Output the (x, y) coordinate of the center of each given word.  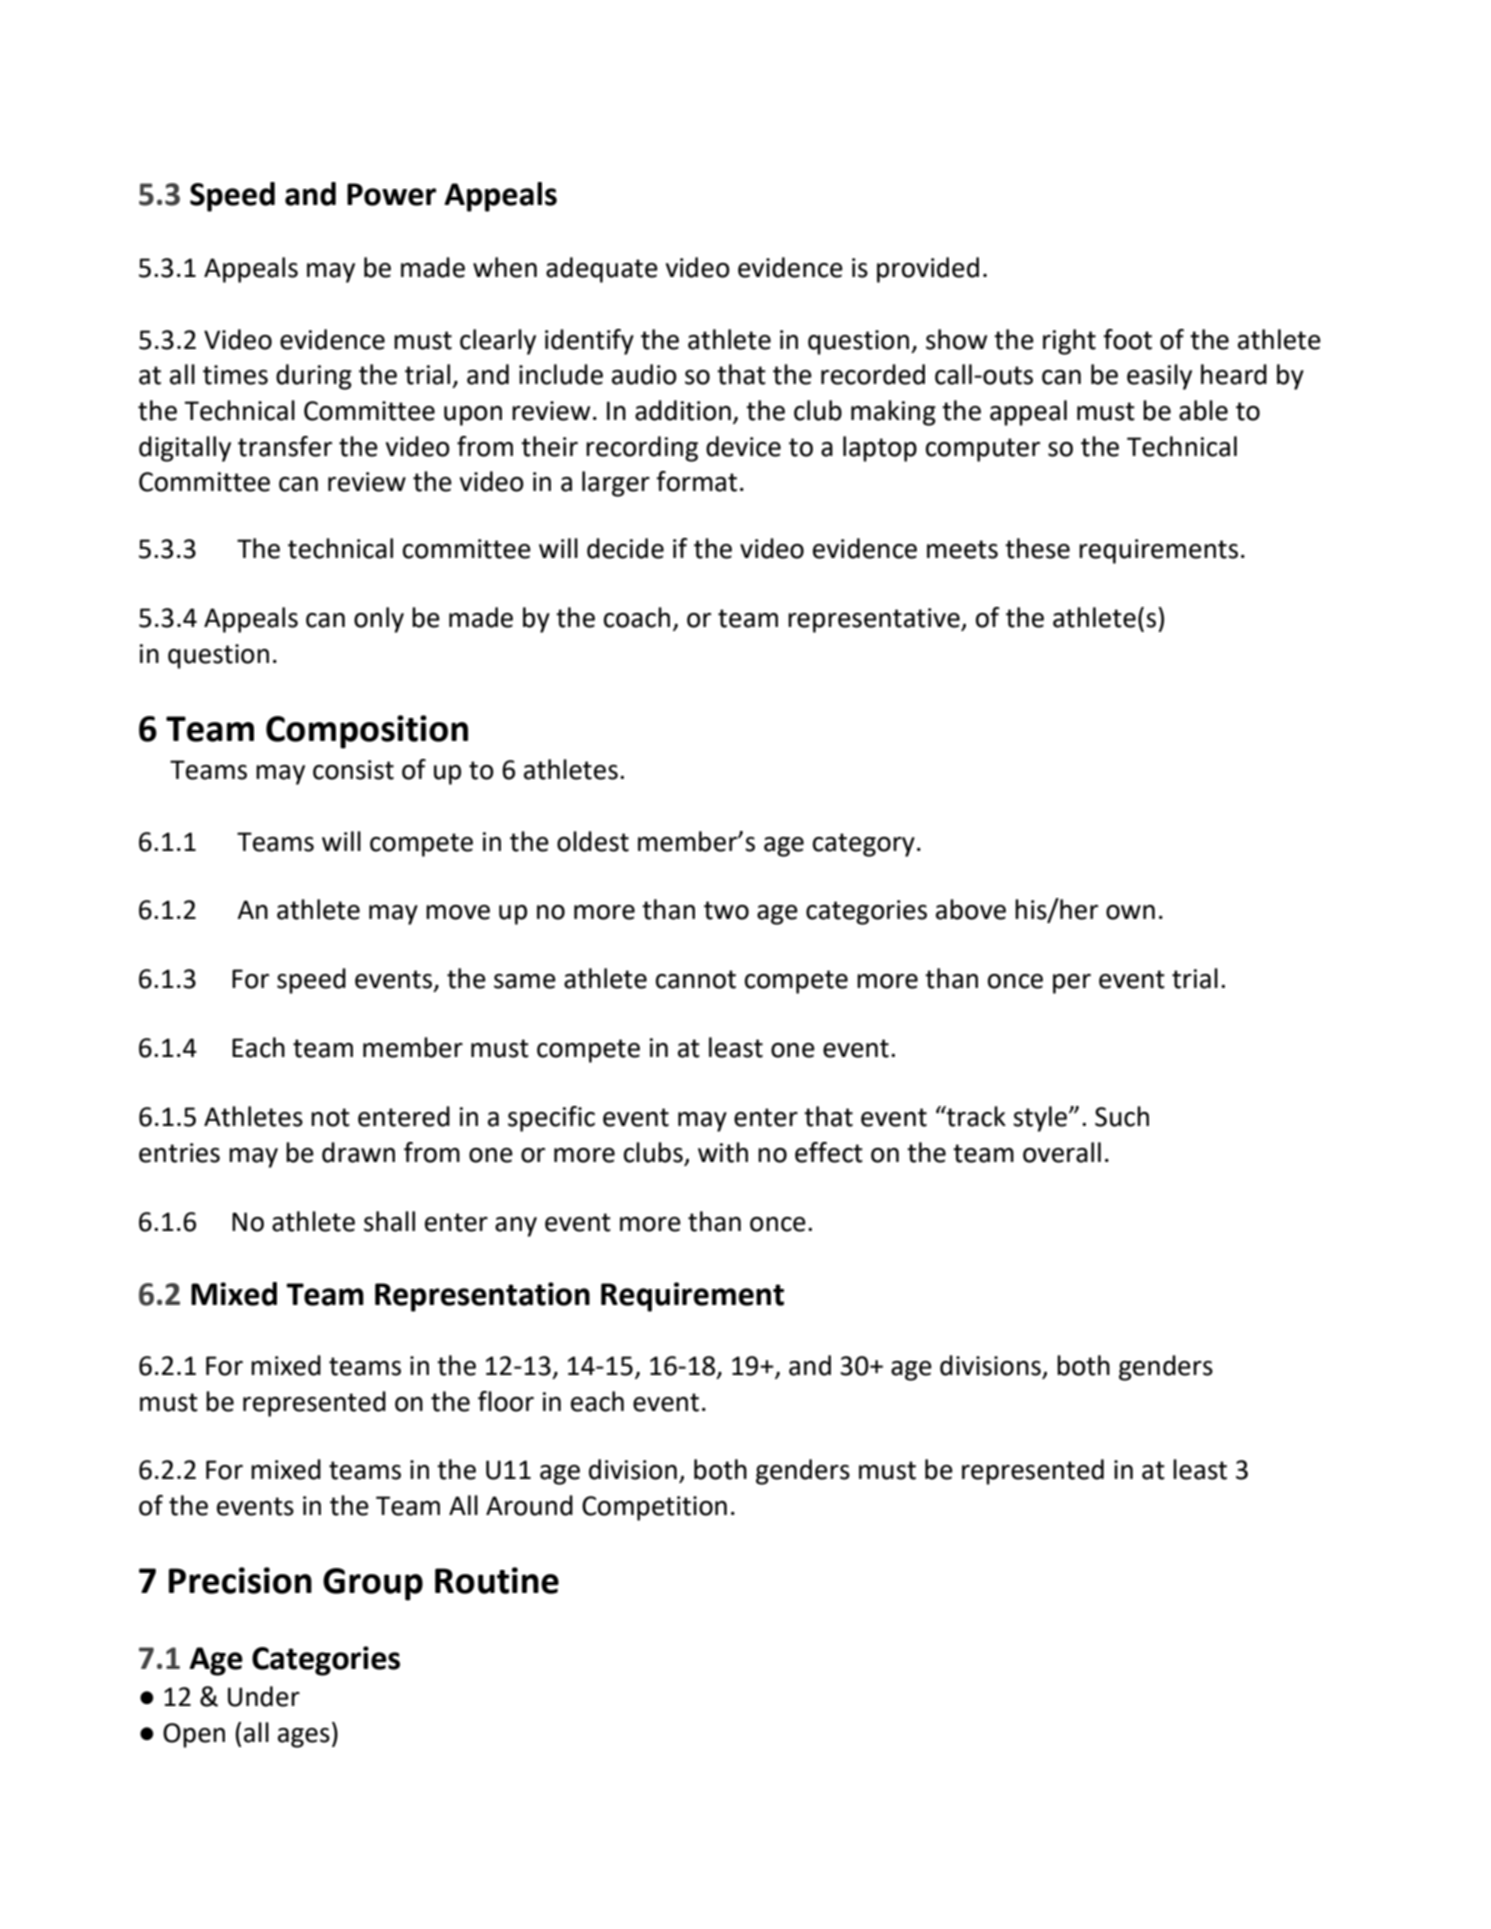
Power (391, 194)
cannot (696, 979)
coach (637, 617)
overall (1062, 1152)
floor (506, 1401)
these (1037, 548)
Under (264, 1696)
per (1072, 984)
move (458, 912)
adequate (602, 270)
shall (389, 1221)
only (379, 620)
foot (1127, 339)
